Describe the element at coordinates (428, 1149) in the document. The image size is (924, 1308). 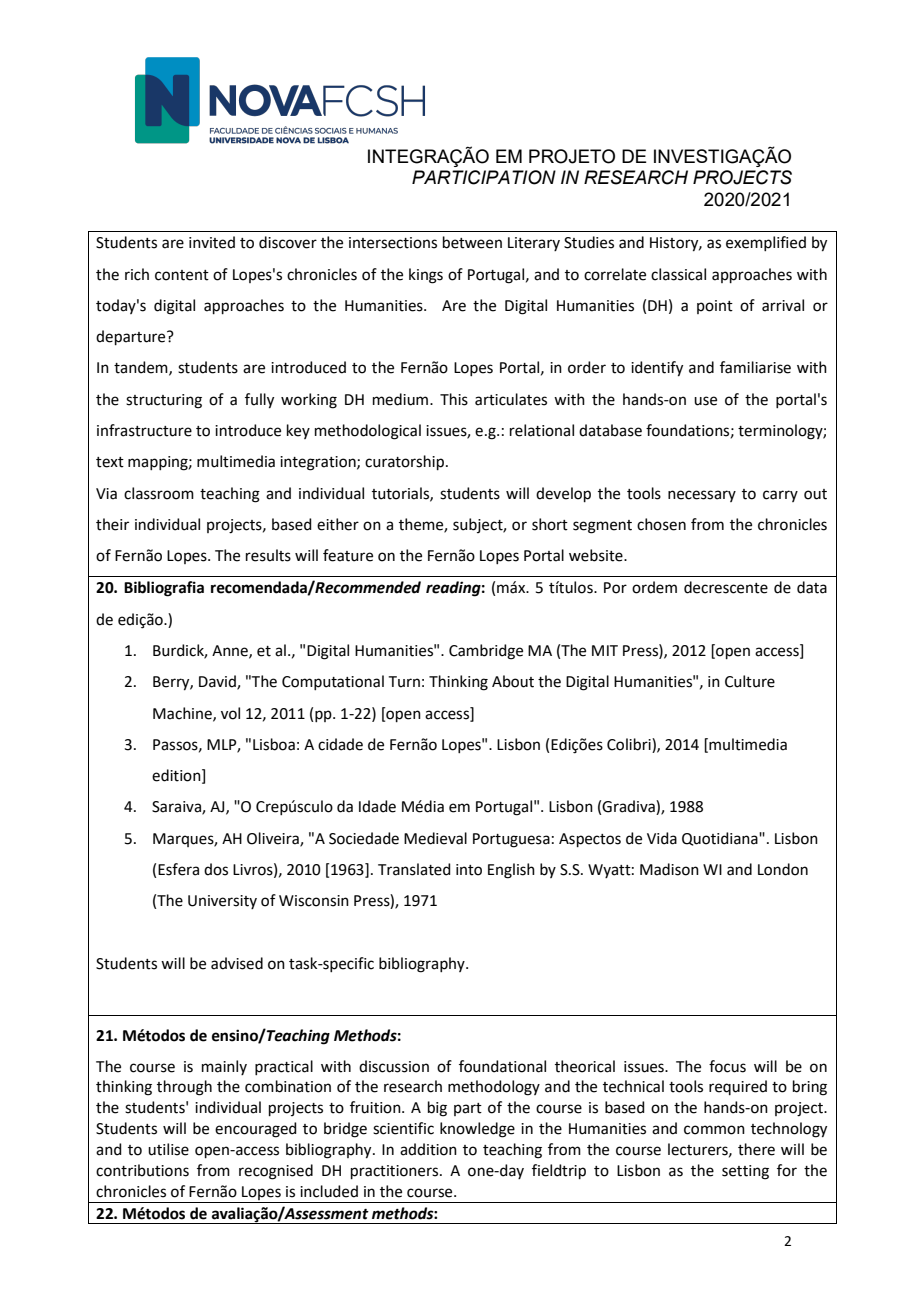
I see `addition` at that location.
